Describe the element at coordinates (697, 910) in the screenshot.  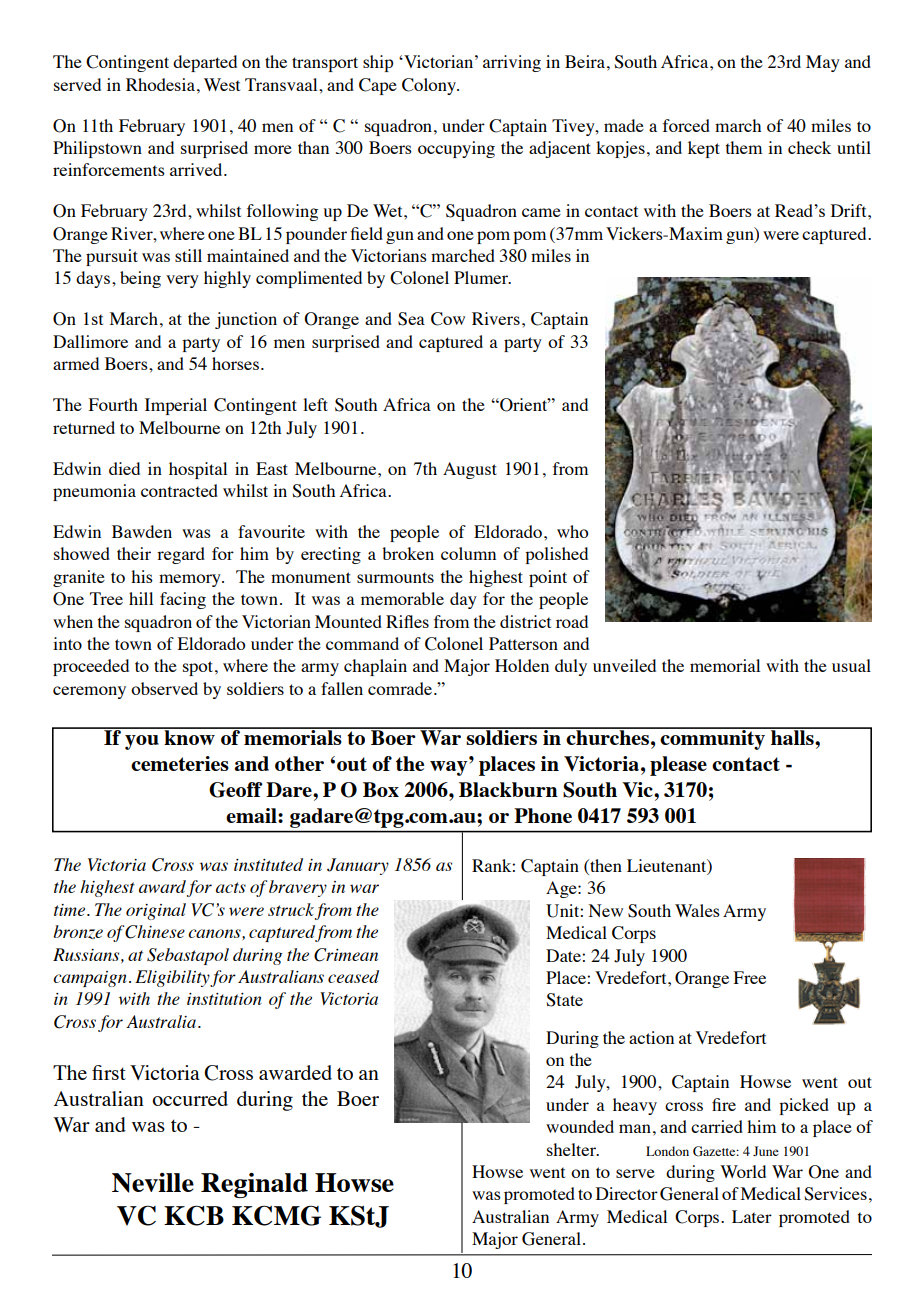
I see `Wales` at that location.
